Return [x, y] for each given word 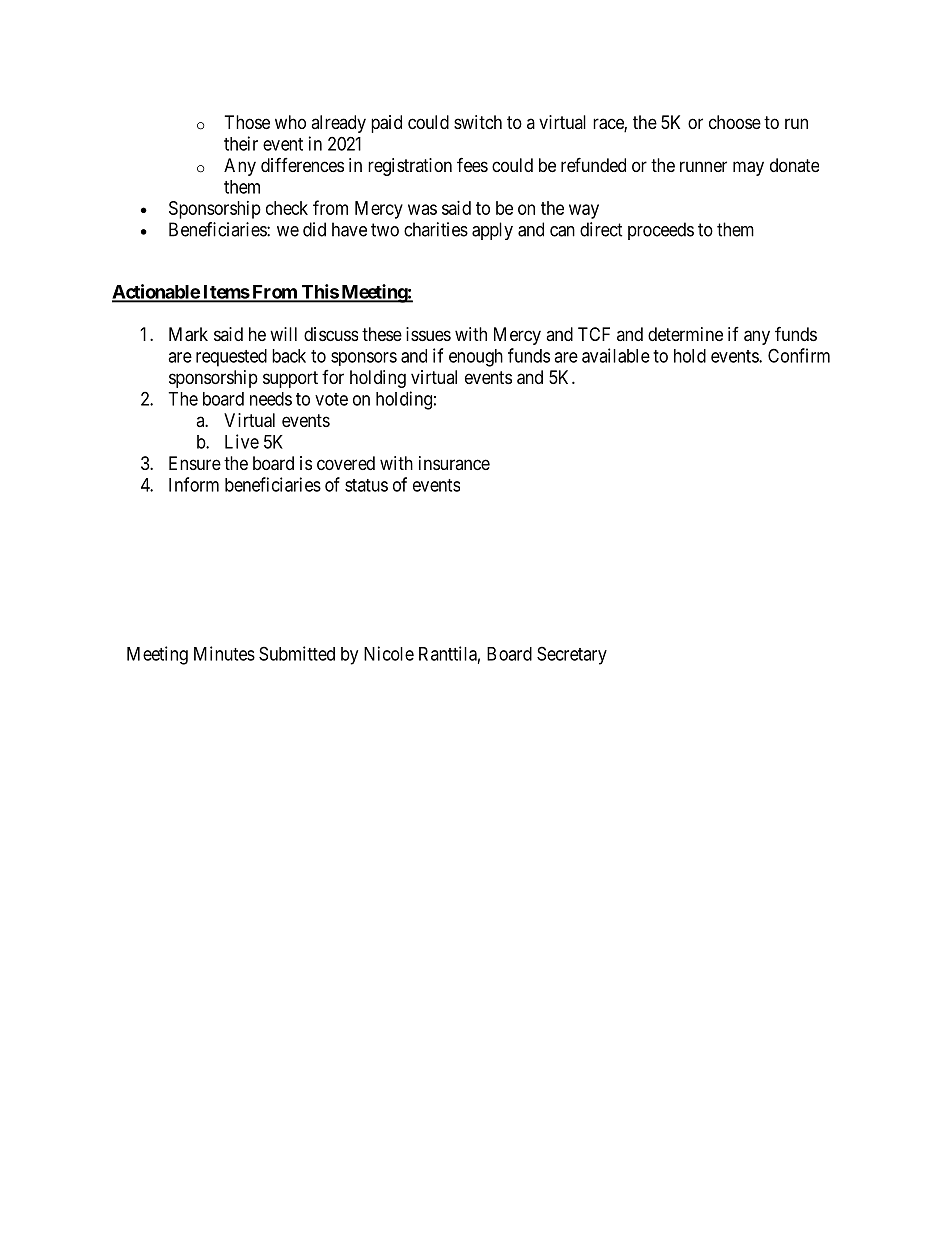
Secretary [572, 655]
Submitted [297, 653]
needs [271, 399]
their [241, 143]
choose [735, 122]
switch [478, 122]
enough [476, 358]
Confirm [799, 355]
